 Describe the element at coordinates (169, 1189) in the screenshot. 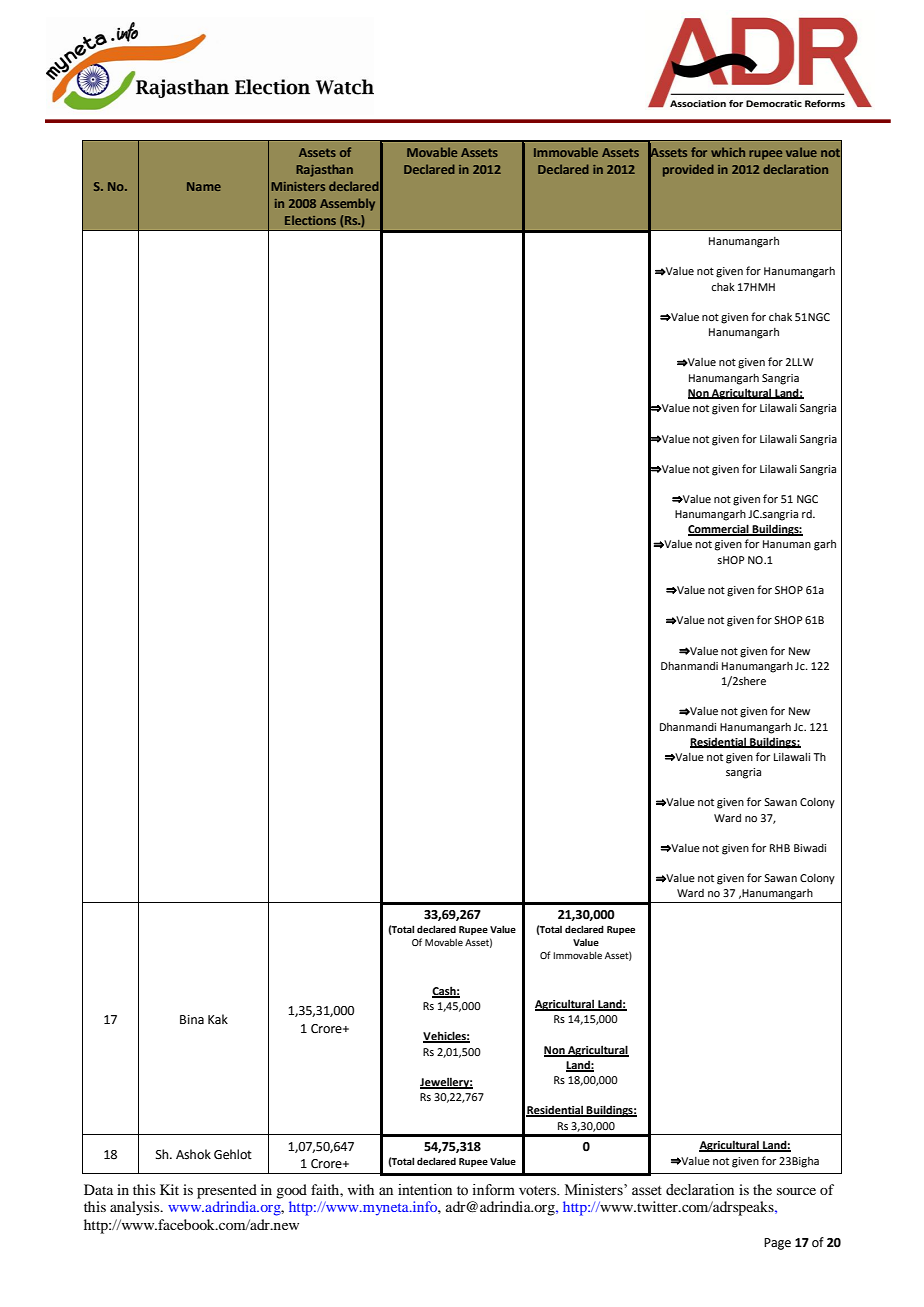

I see `Kit` at that location.
